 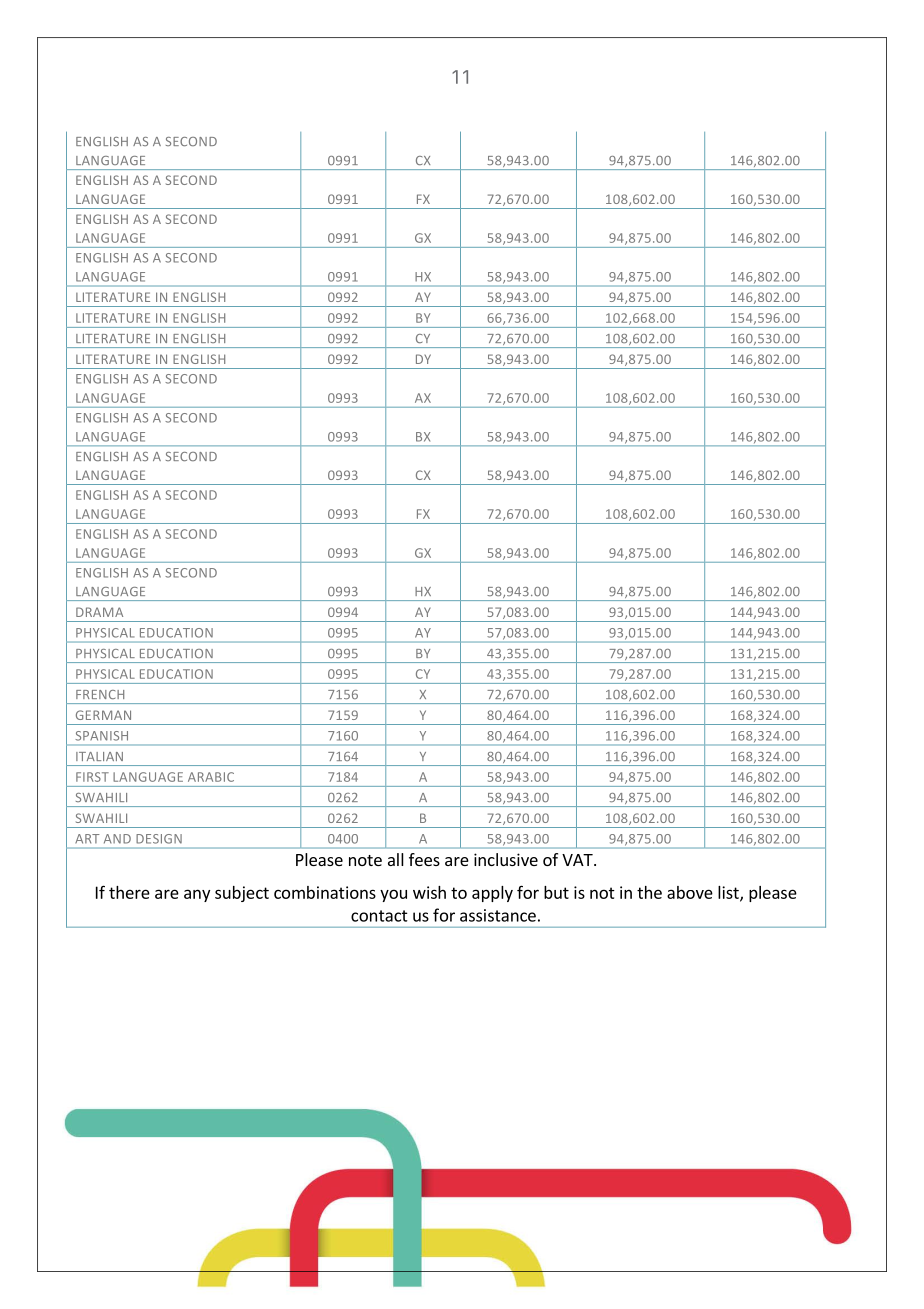 I want to click on above, so click(x=690, y=892).
